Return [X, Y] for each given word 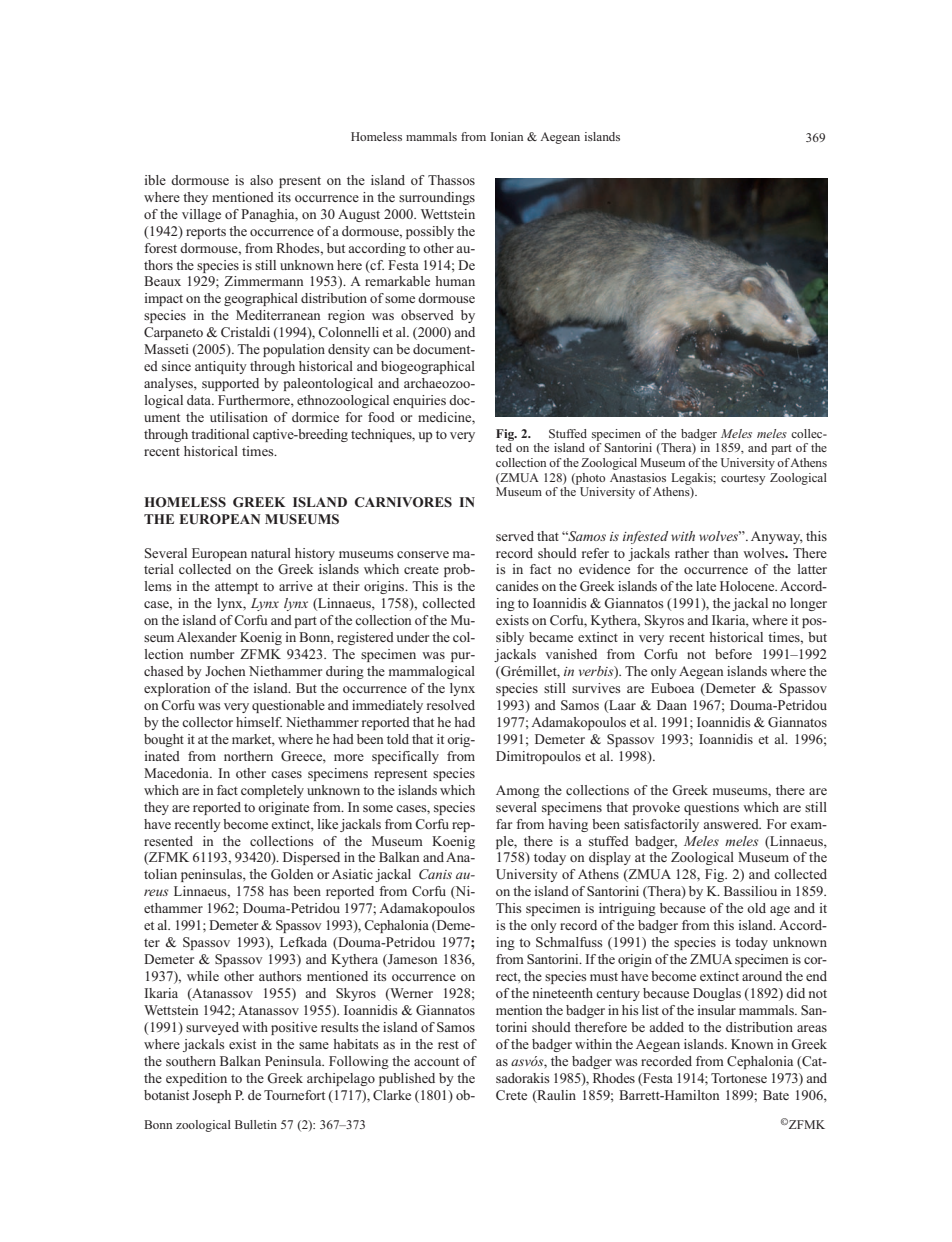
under [412, 637]
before [733, 654]
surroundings [437, 198]
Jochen [225, 671]
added [666, 1027]
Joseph [211, 1096]
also [261, 180]
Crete [511, 1095]
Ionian [506, 136]
